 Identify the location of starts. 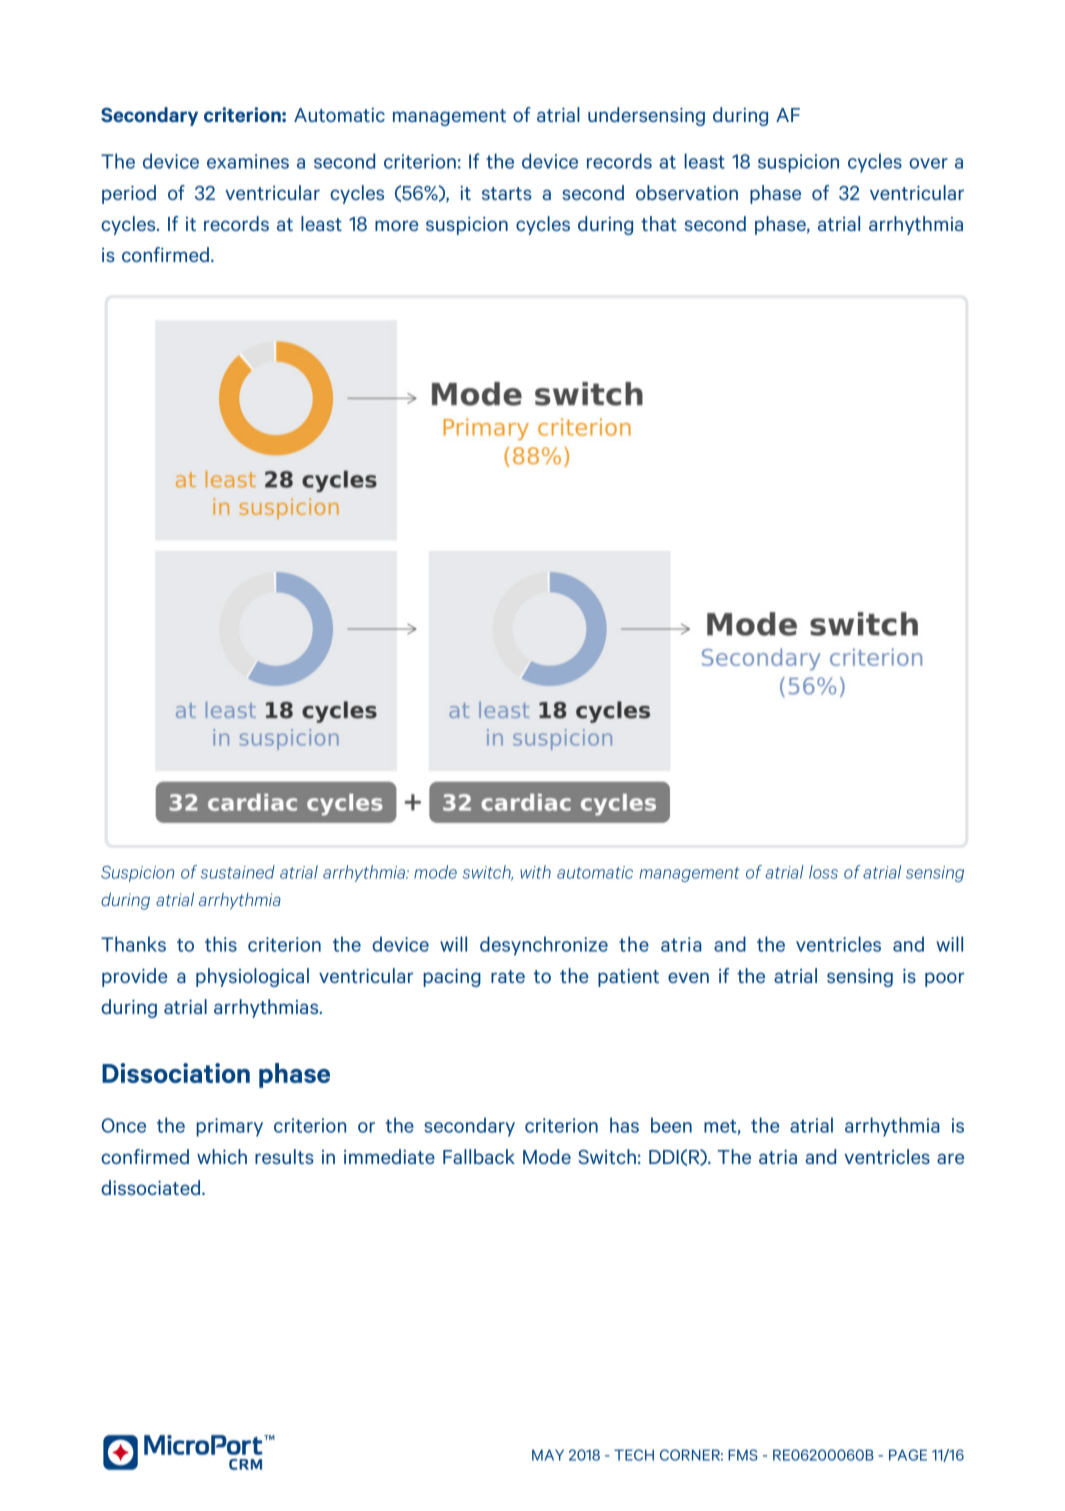
(507, 193).
